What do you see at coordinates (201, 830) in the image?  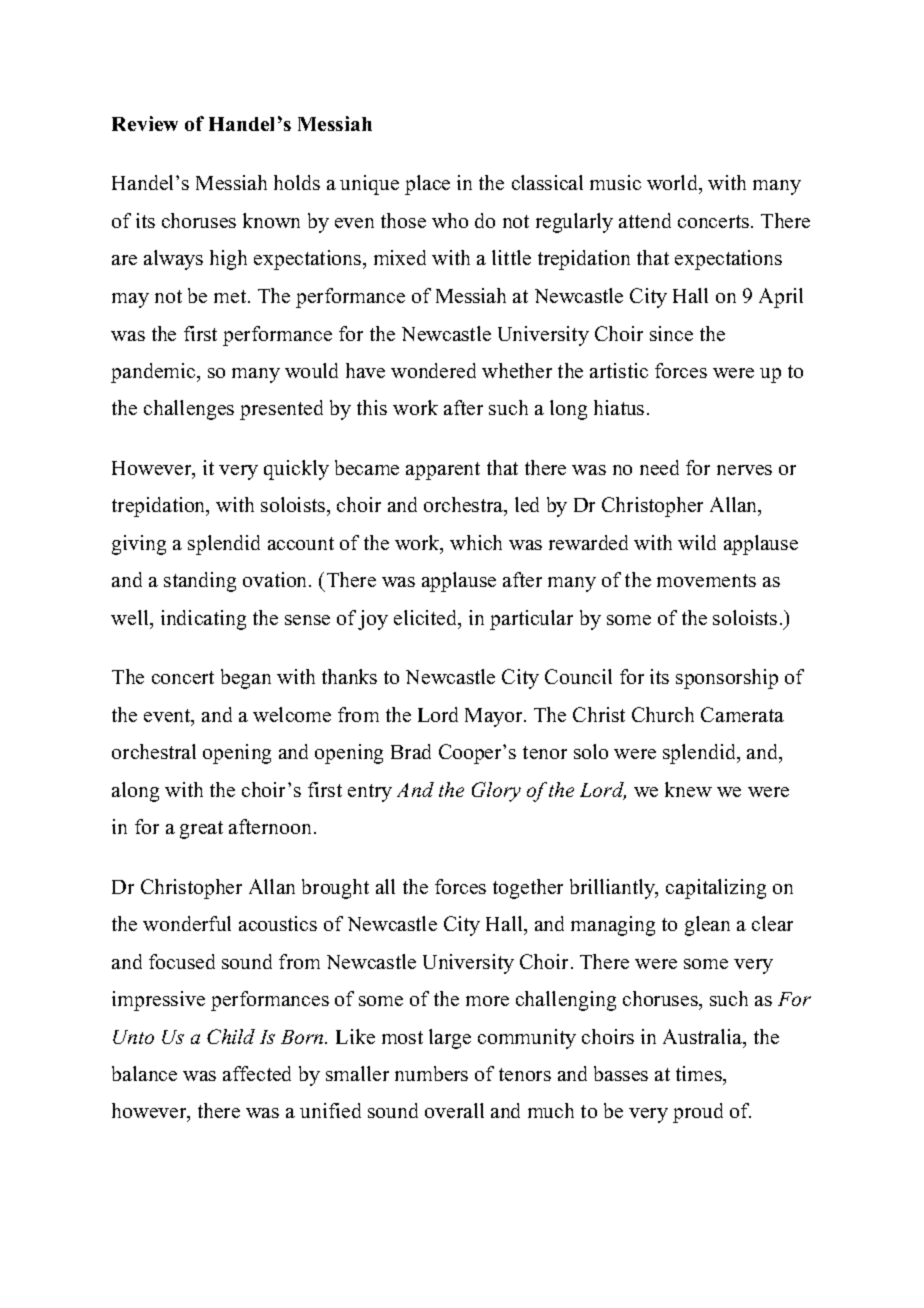 I see `great` at bounding box center [201, 830].
